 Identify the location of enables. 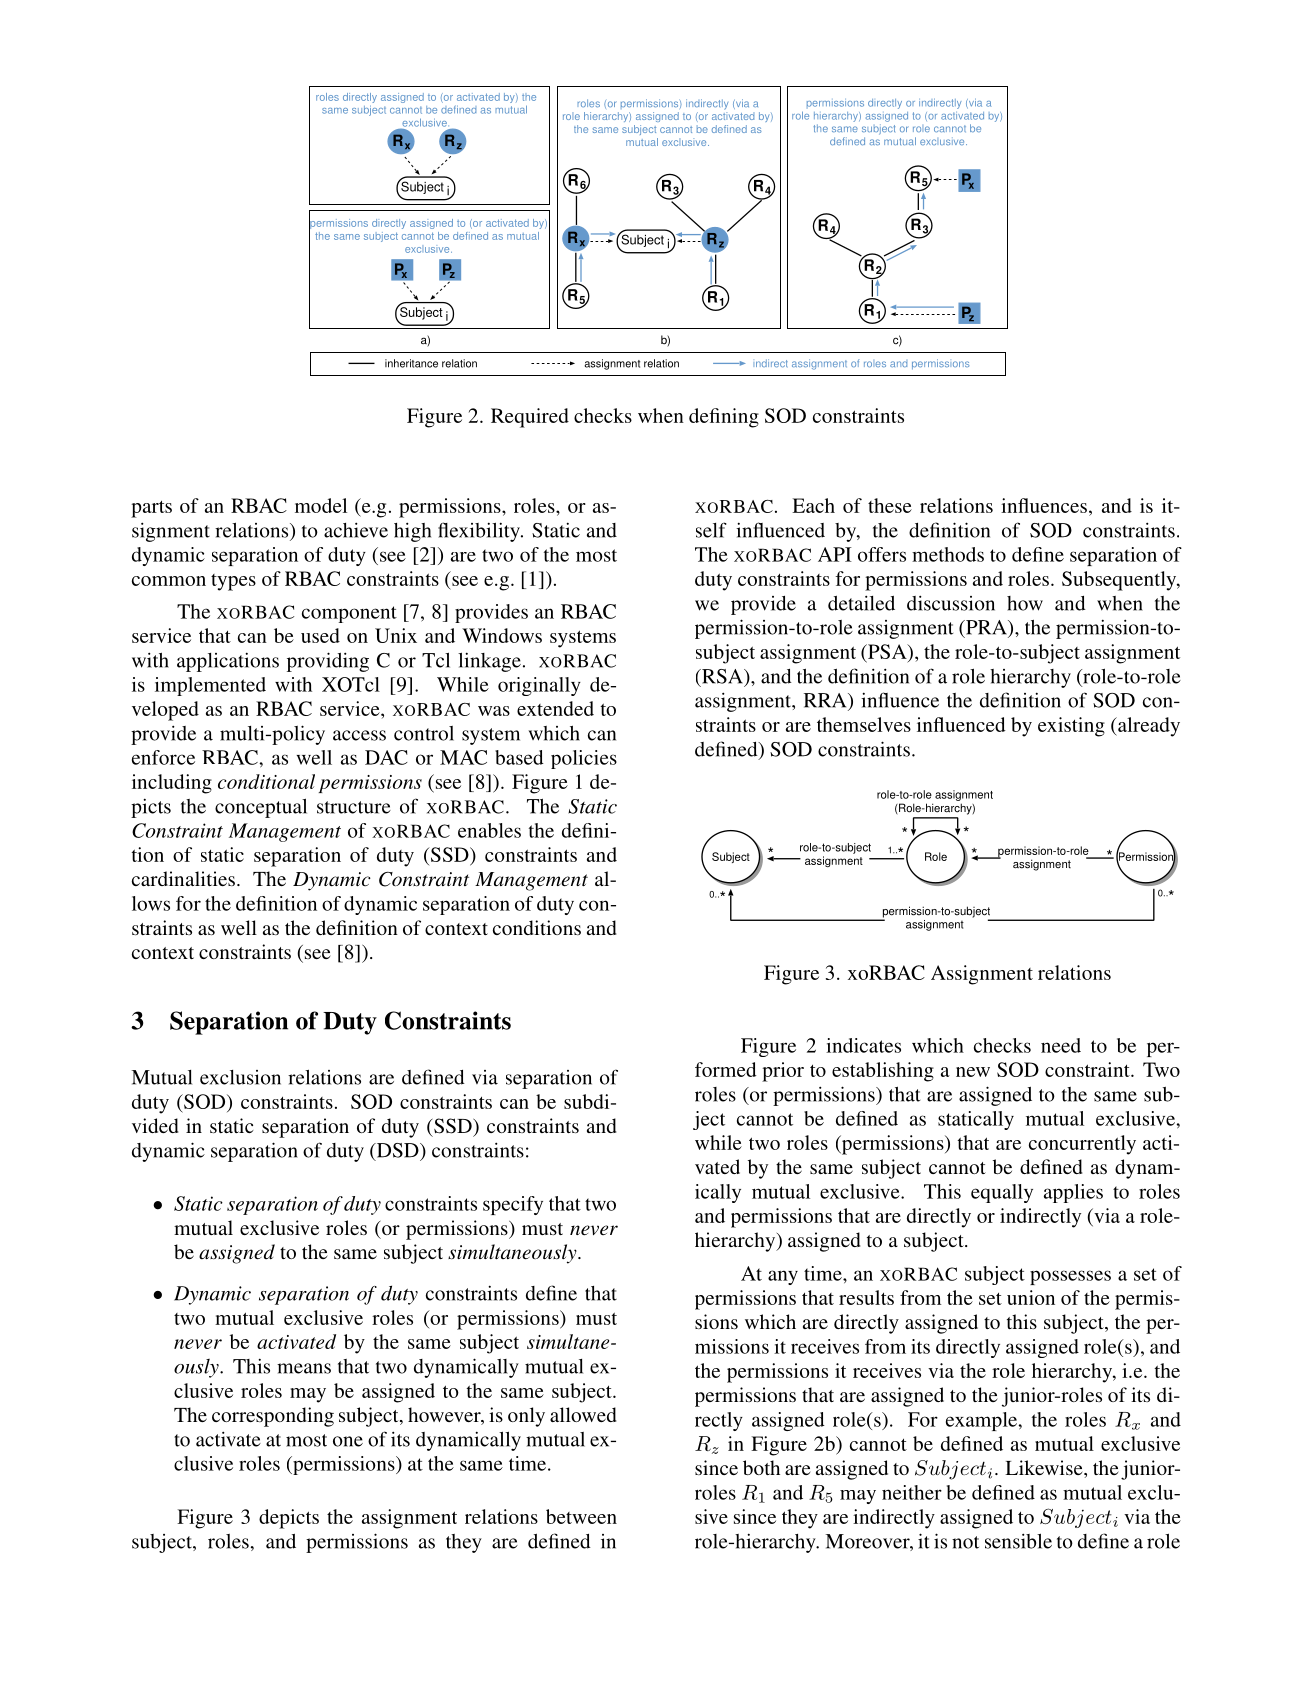
(489, 830).
